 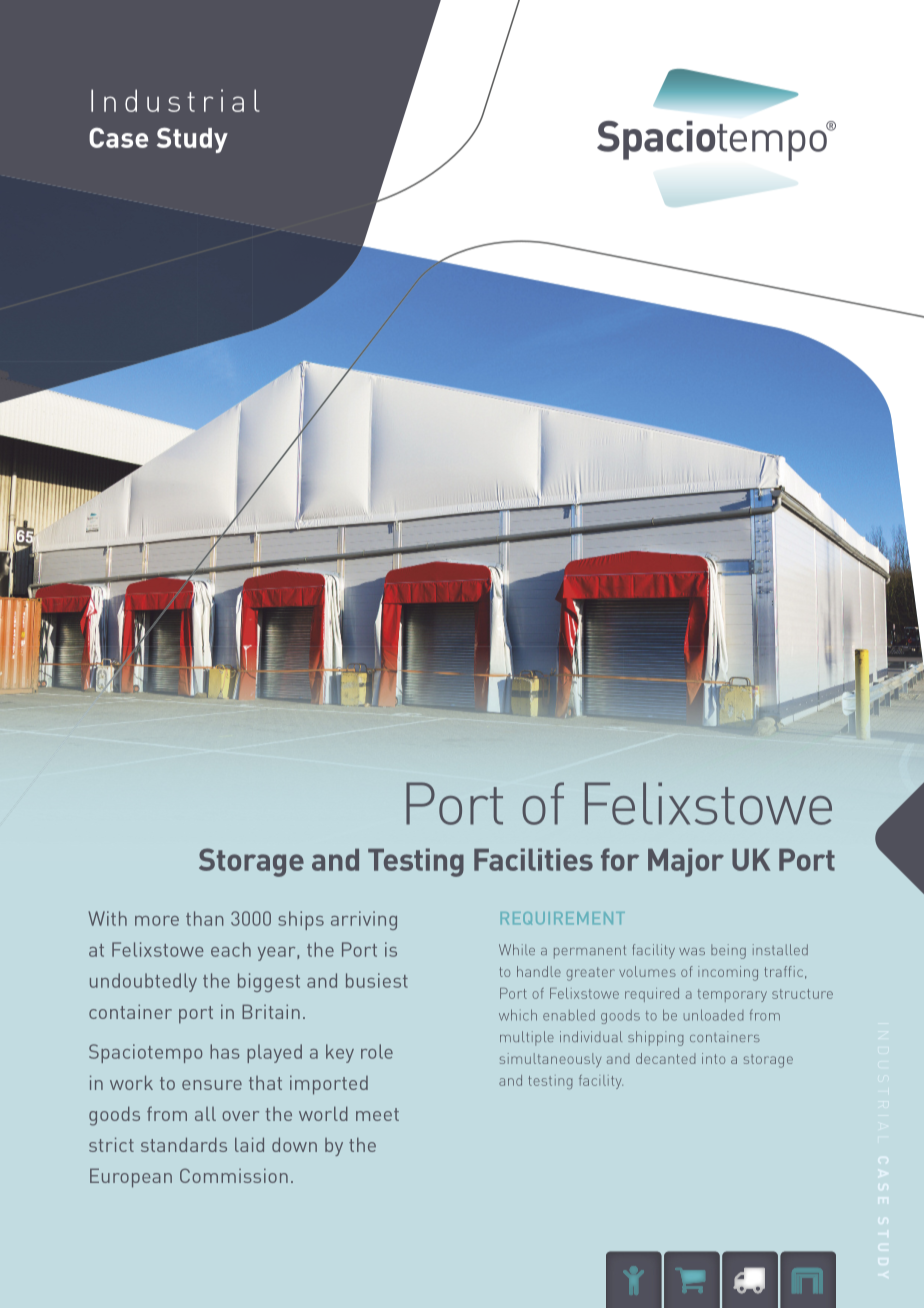 I want to click on incoming, so click(x=728, y=973).
